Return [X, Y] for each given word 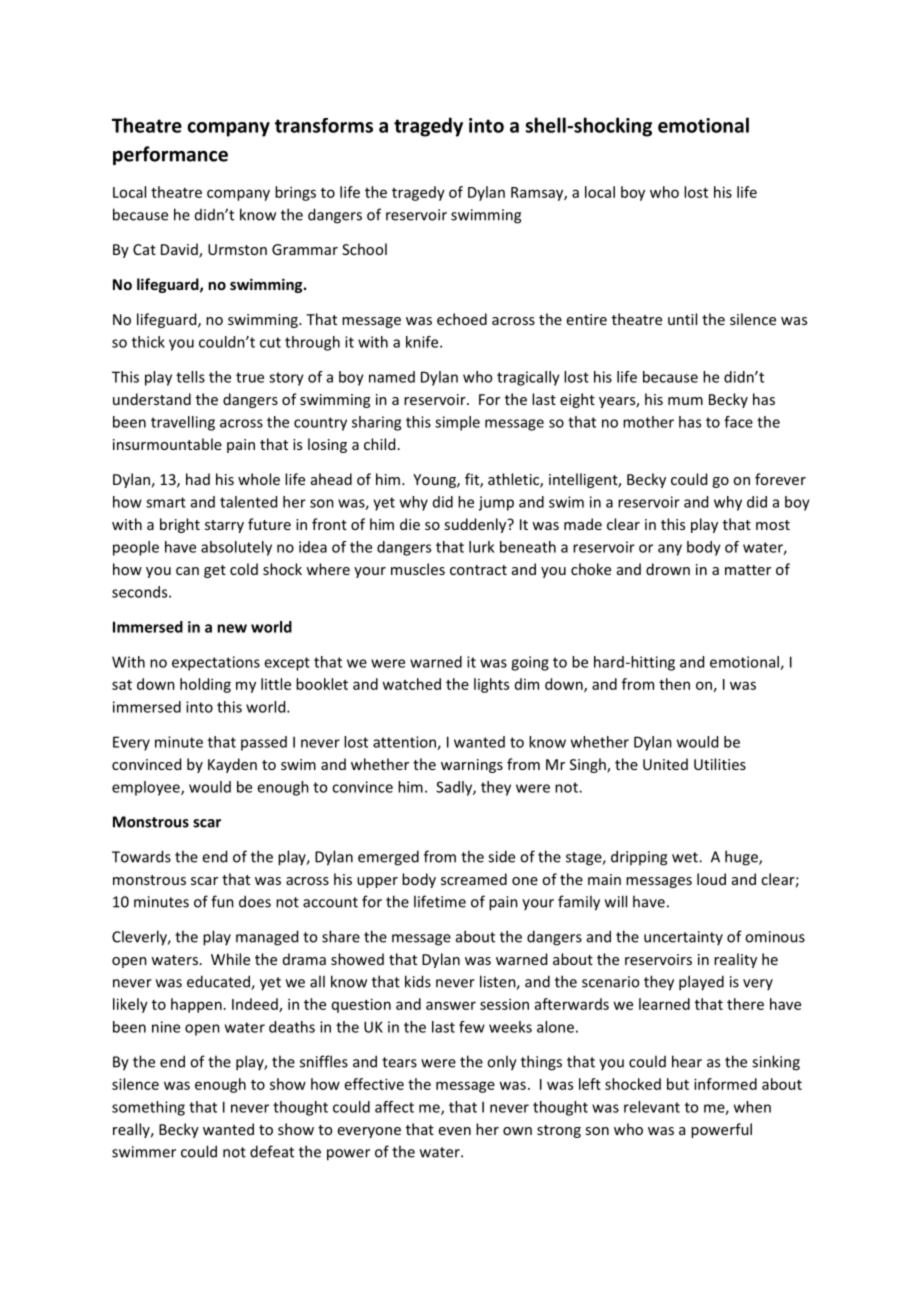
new [232, 628]
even [455, 1131]
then [674, 684]
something [148, 1108]
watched [411, 684]
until [682, 319]
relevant [652, 1107]
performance [170, 155]
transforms [324, 125]
